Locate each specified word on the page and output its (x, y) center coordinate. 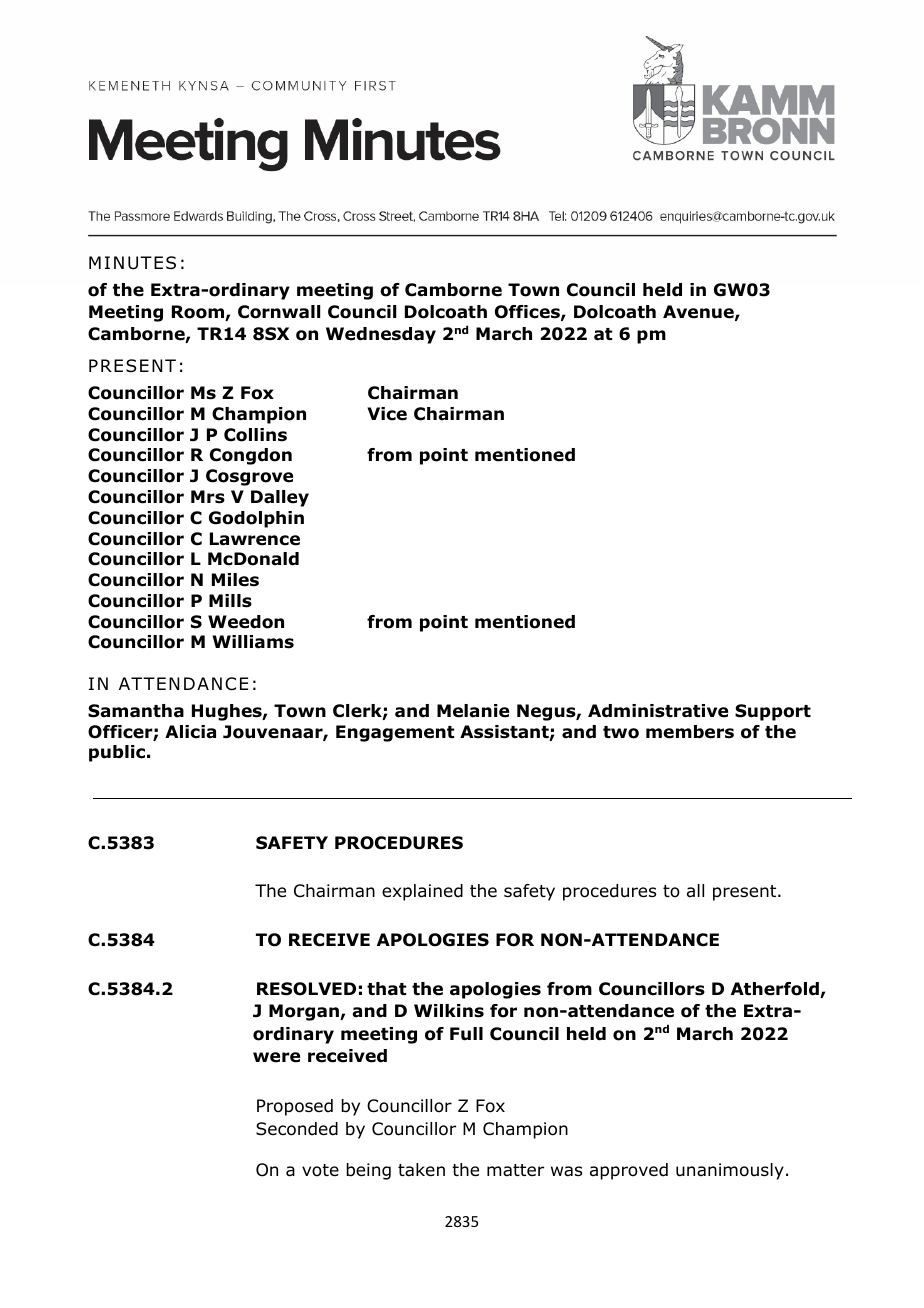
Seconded (297, 1129)
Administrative (658, 711)
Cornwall (279, 312)
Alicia (190, 732)
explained (422, 892)
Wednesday (381, 335)
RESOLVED (306, 989)
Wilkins (449, 1011)
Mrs (208, 497)
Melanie (473, 711)
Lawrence (255, 539)
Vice (387, 414)
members (690, 732)
